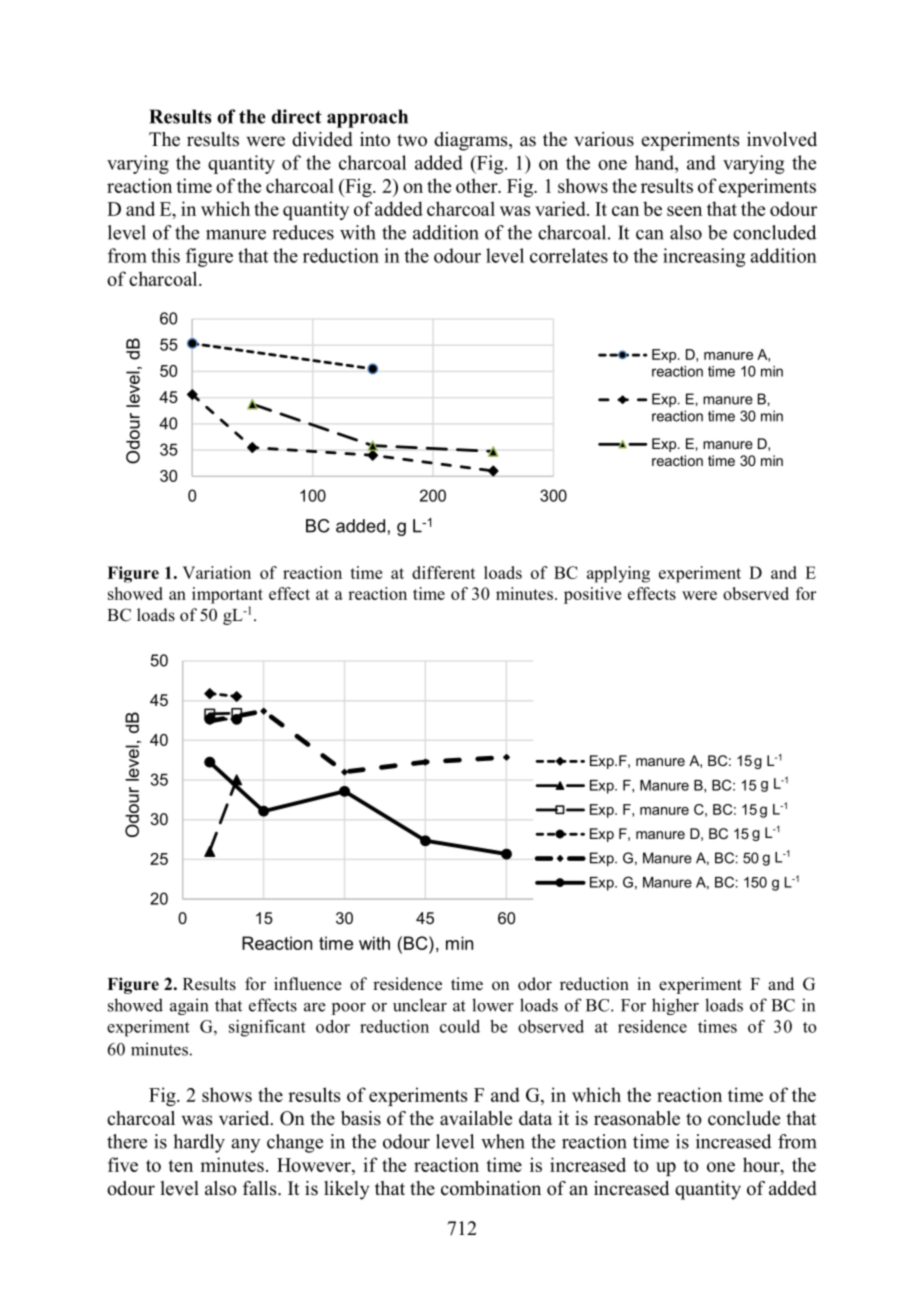  Describe the element at coordinates (443, 572) in the page. I see `different` at that location.
